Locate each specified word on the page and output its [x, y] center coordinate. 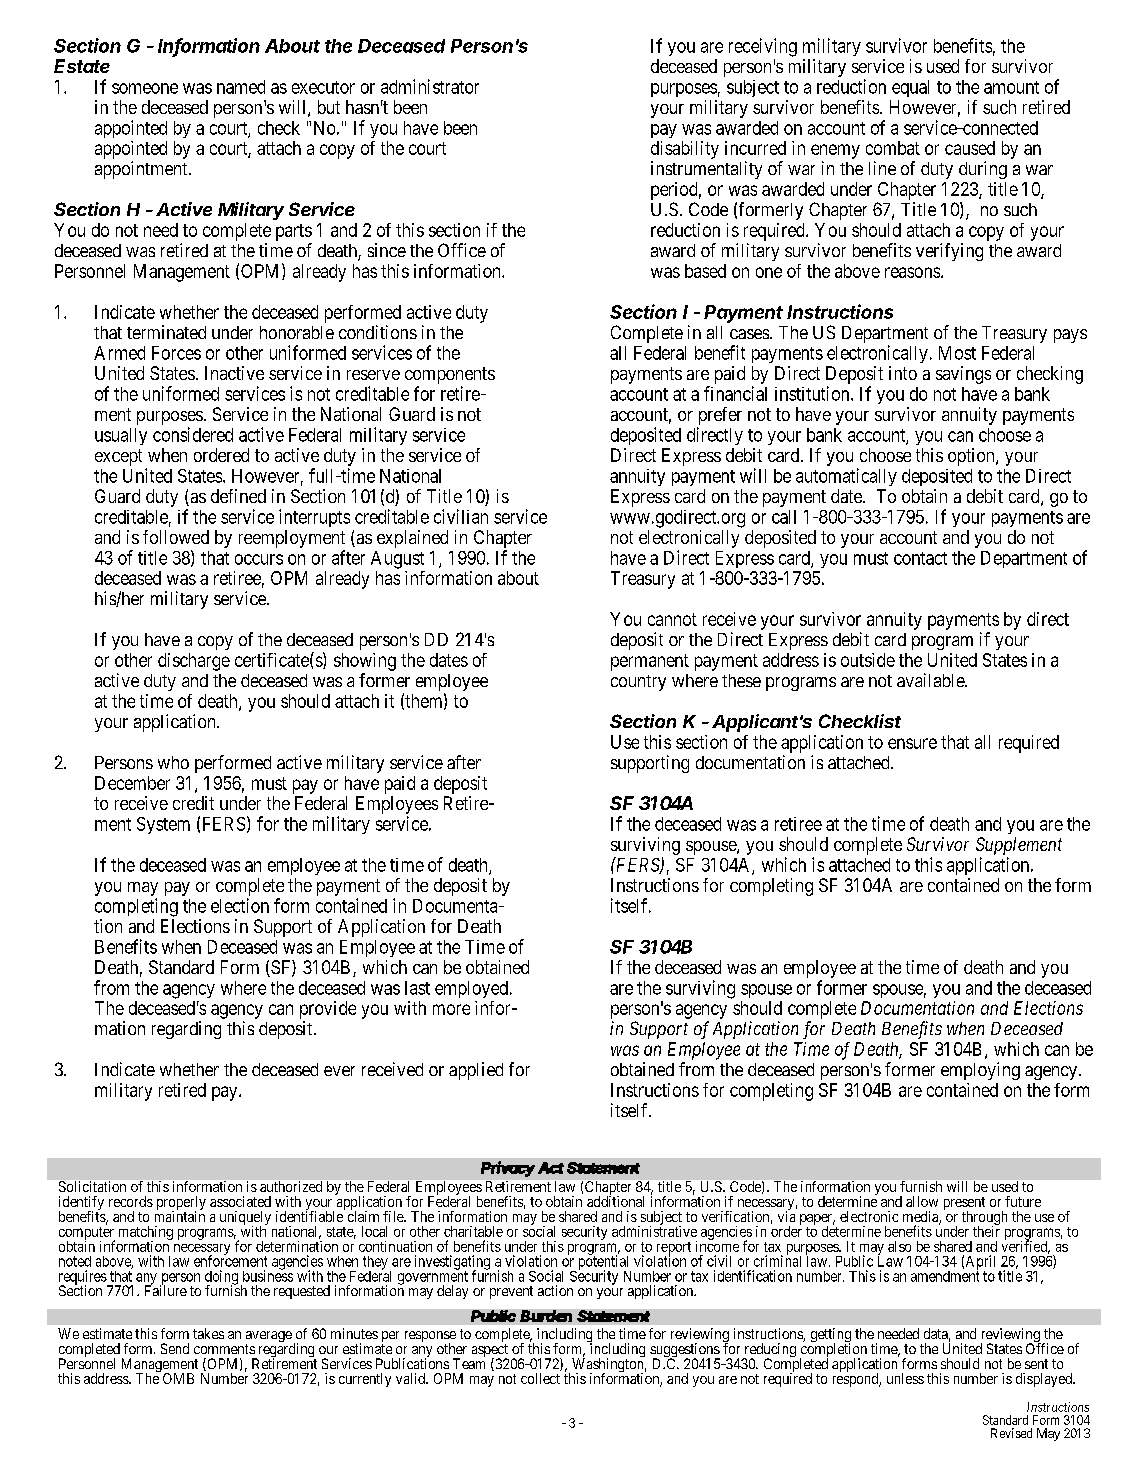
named [241, 87]
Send [175, 1348]
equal [910, 88]
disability [685, 150]
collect [540, 1378]
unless [905, 1378]
